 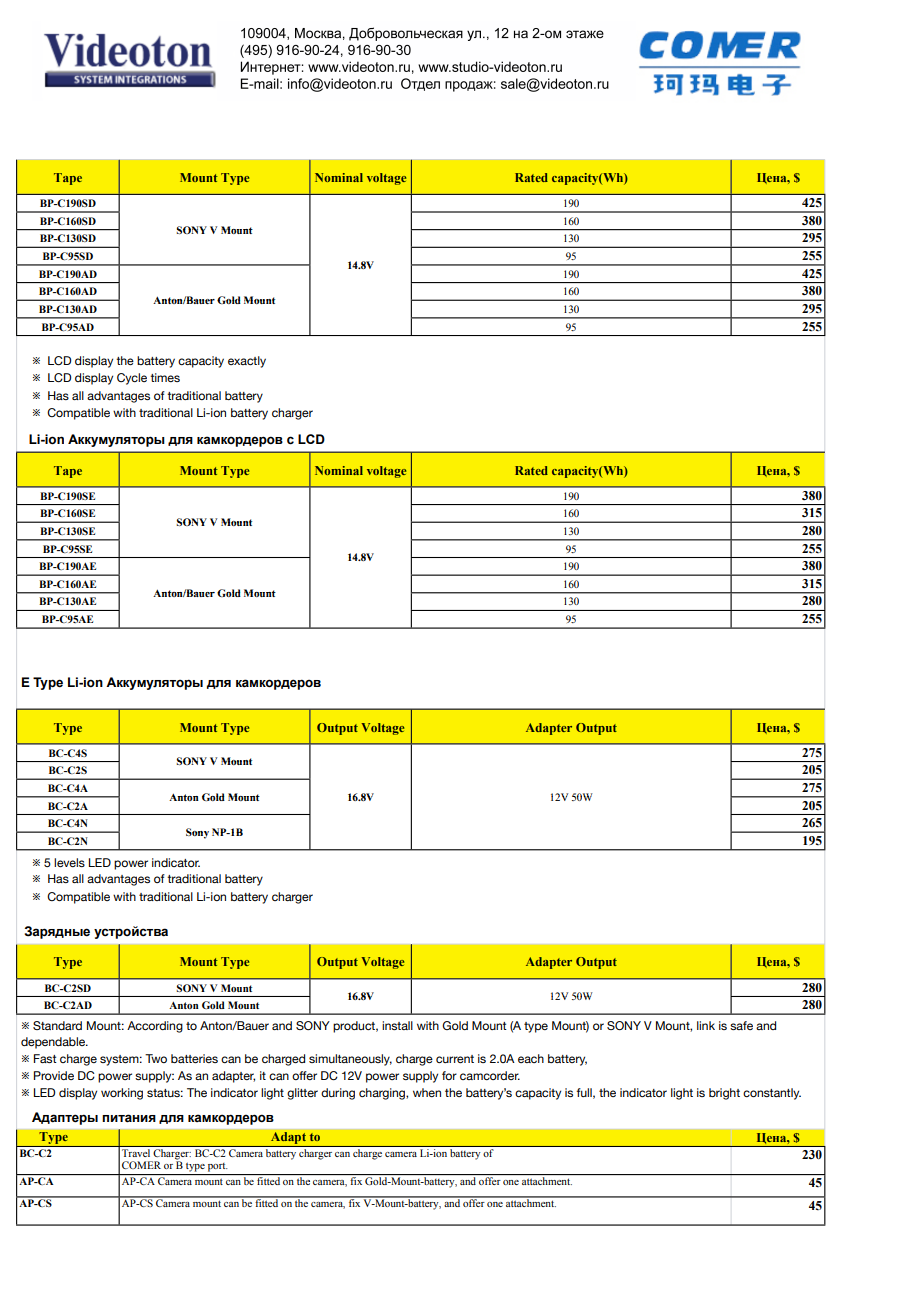 I want to click on times, so click(x=165, y=377).
